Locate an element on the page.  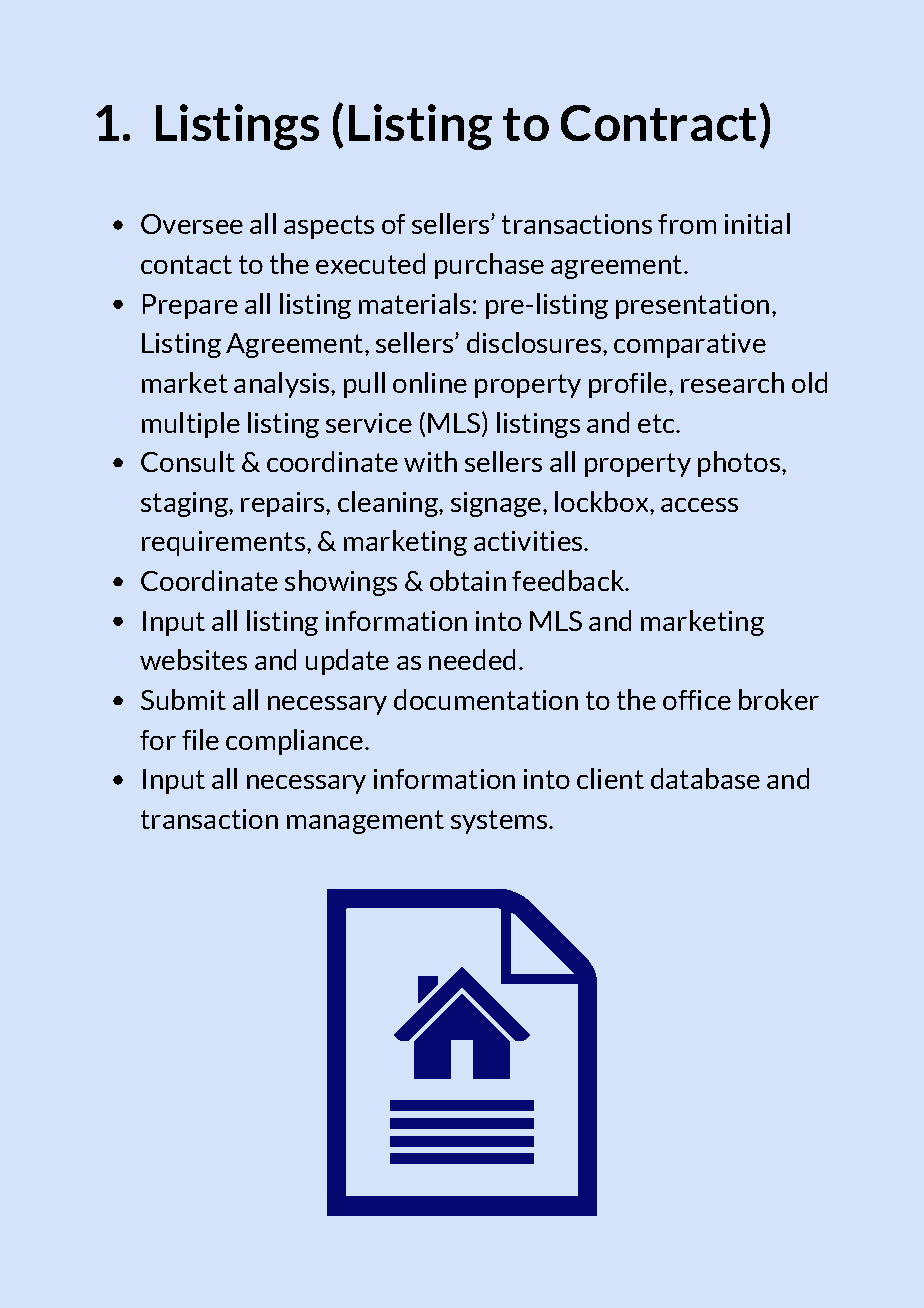
office is located at coordinates (697, 700).
